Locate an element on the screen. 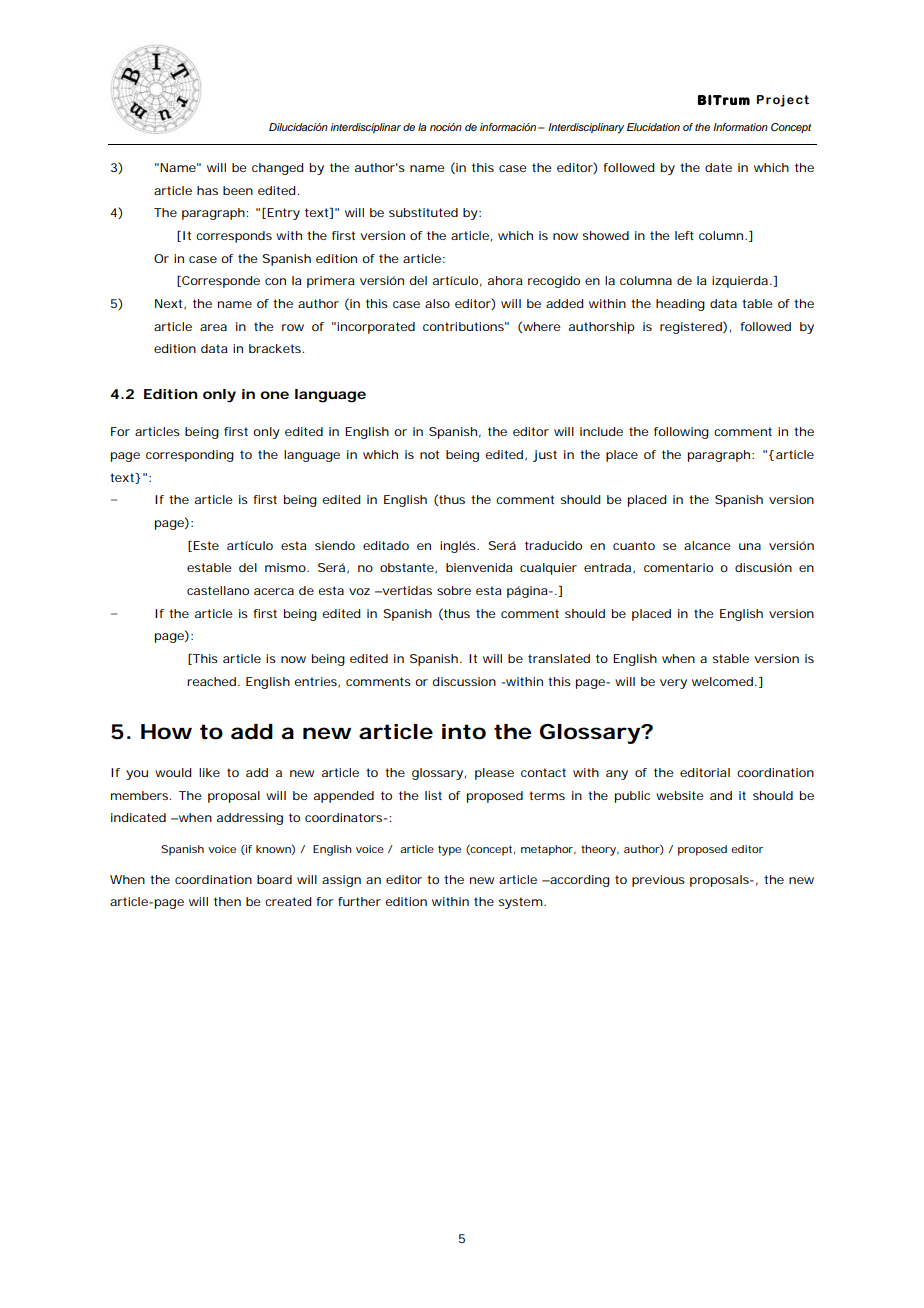 This screenshot has width=924, height=1308. sobre is located at coordinates (454, 590).
